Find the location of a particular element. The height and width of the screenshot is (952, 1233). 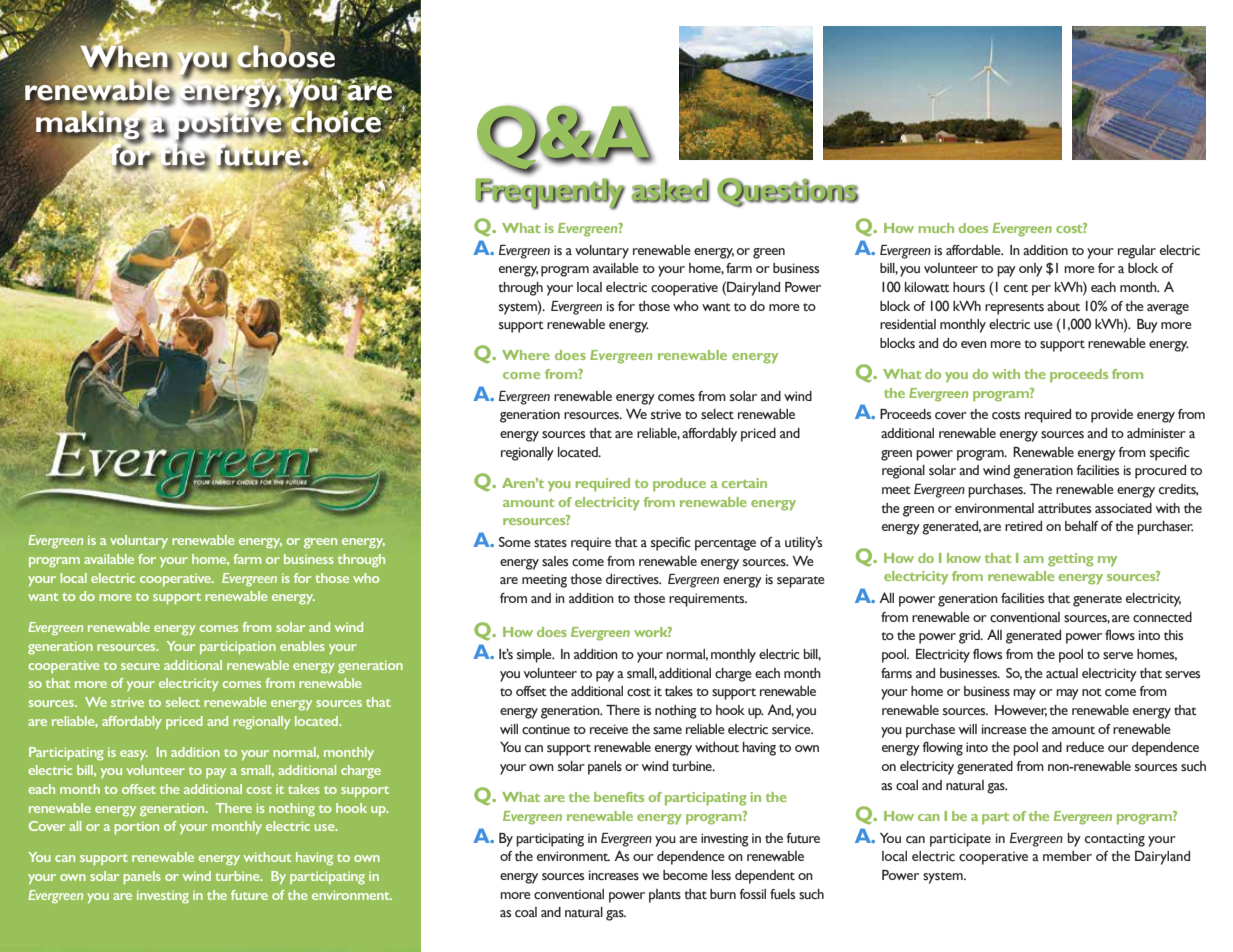

much is located at coordinates (936, 228).
